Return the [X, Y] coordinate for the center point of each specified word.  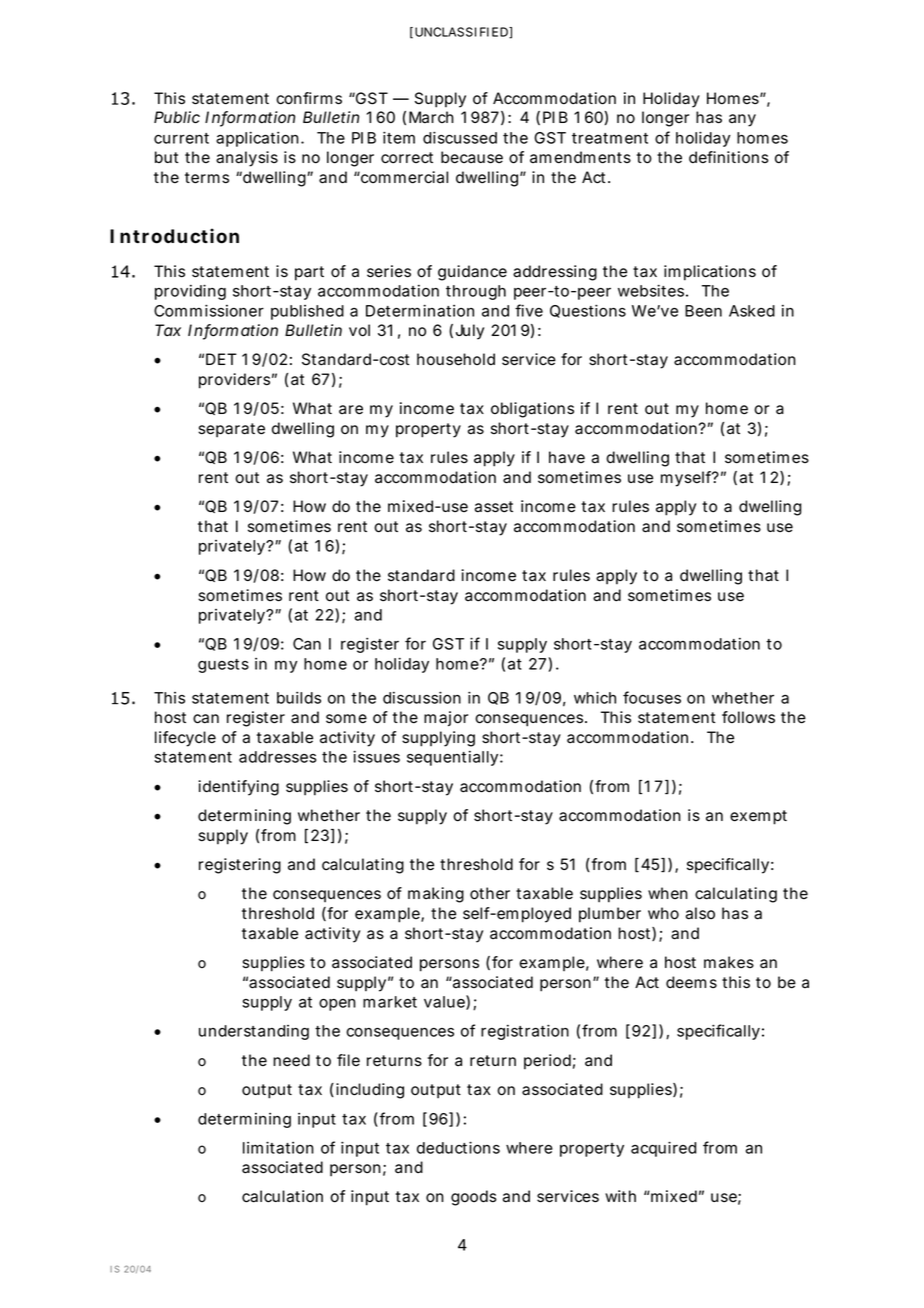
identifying [238, 788]
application [257, 139]
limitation [278, 1147]
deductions [458, 1147]
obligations [532, 410]
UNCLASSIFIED [462, 32]
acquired [663, 1149]
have [567, 457]
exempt [758, 817]
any [742, 120]
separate [231, 430]
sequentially [452, 758]
